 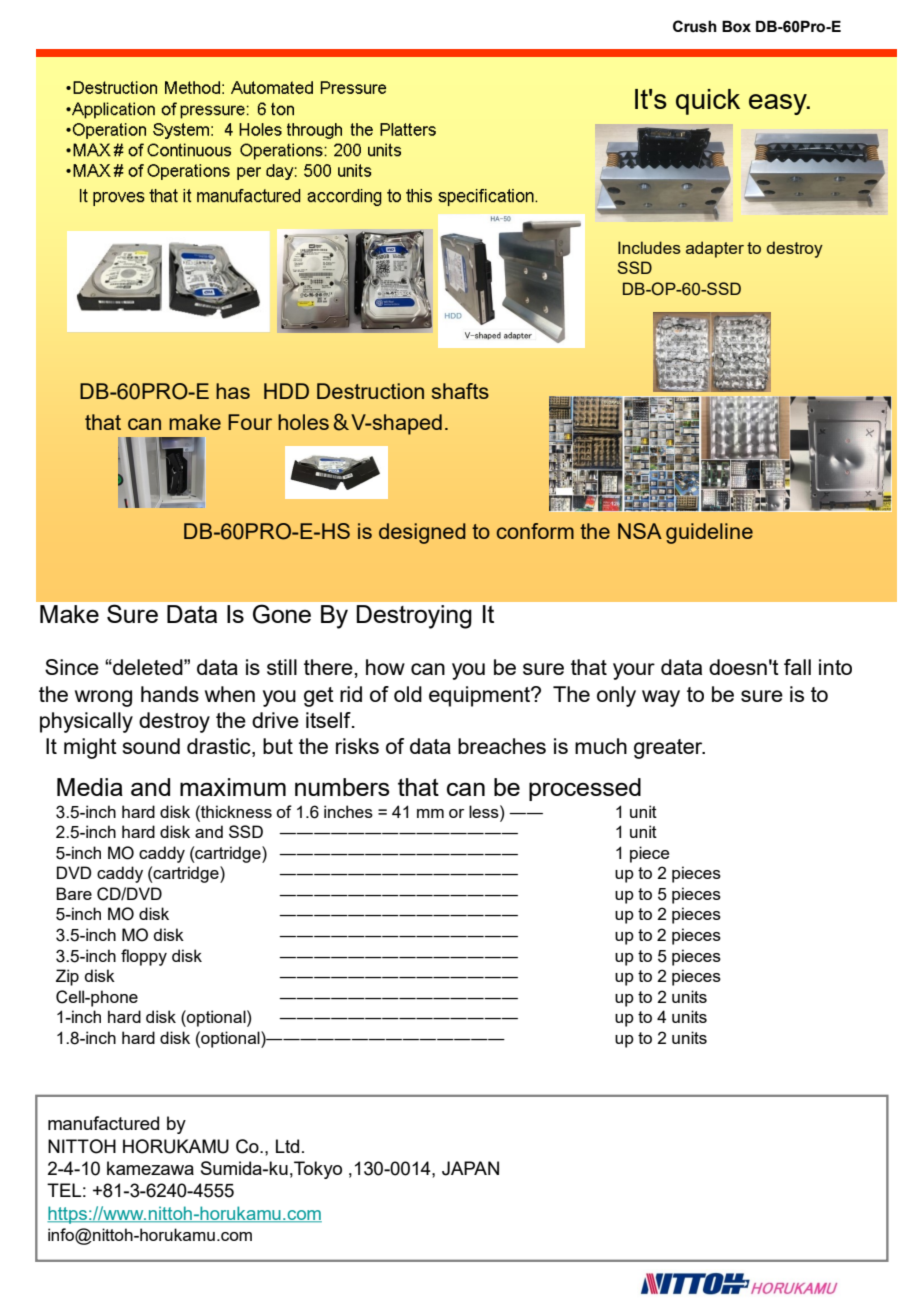 What do you see at coordinates (250, 422) in the document?
I see `Four` at bounding box center [250, 422].
